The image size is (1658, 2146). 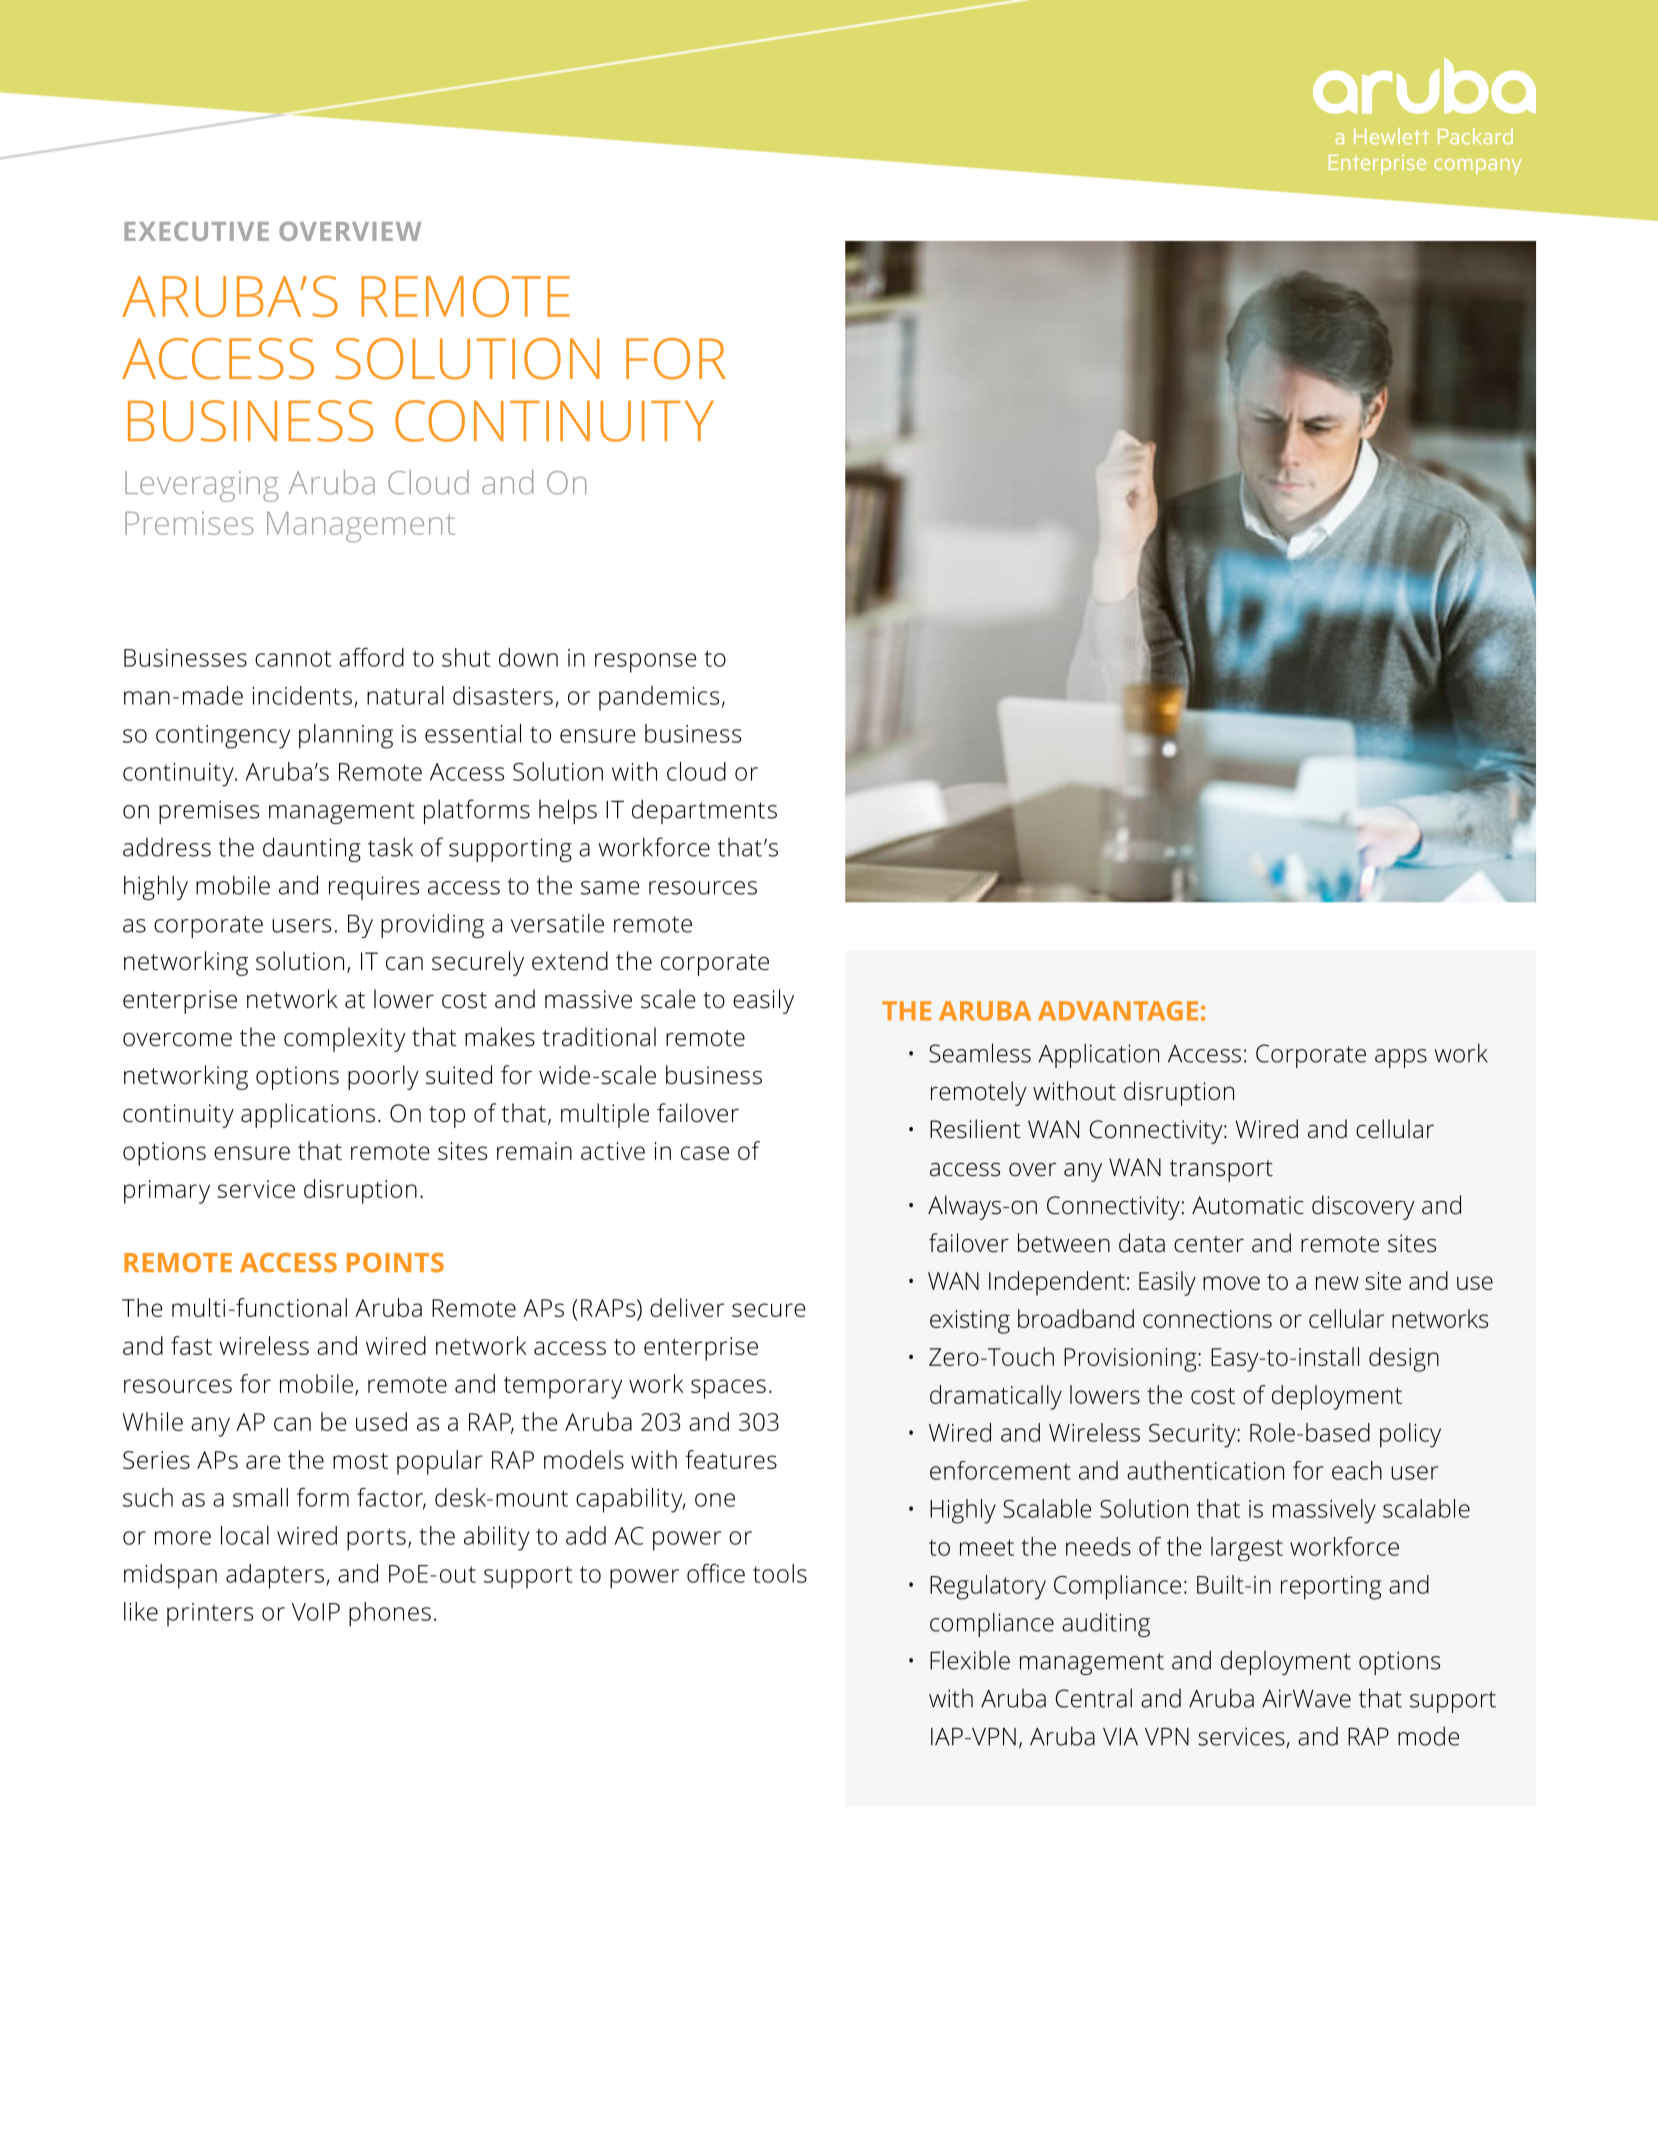 I want to click on cannot, so click(x=293, y=658).
